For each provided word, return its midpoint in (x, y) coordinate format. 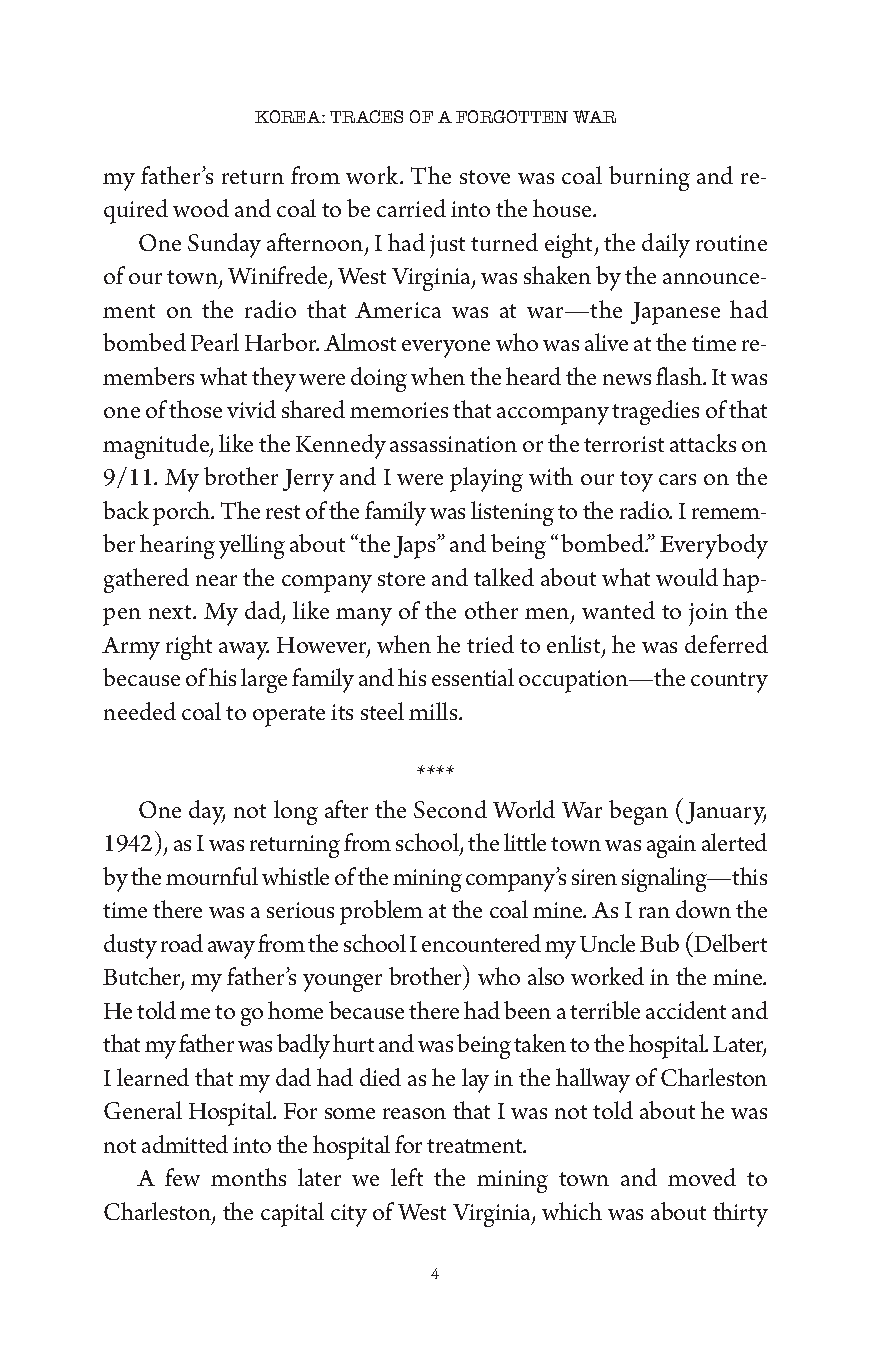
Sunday (224, 245)
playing (486, 479)
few (182, 1177)
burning (649, 178)
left (407, 1177)
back (126, 510)
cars (677, 479)
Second (450, 809)
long (296, 812)
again (671, 846)
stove (485, 177)
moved (702, 1177)
